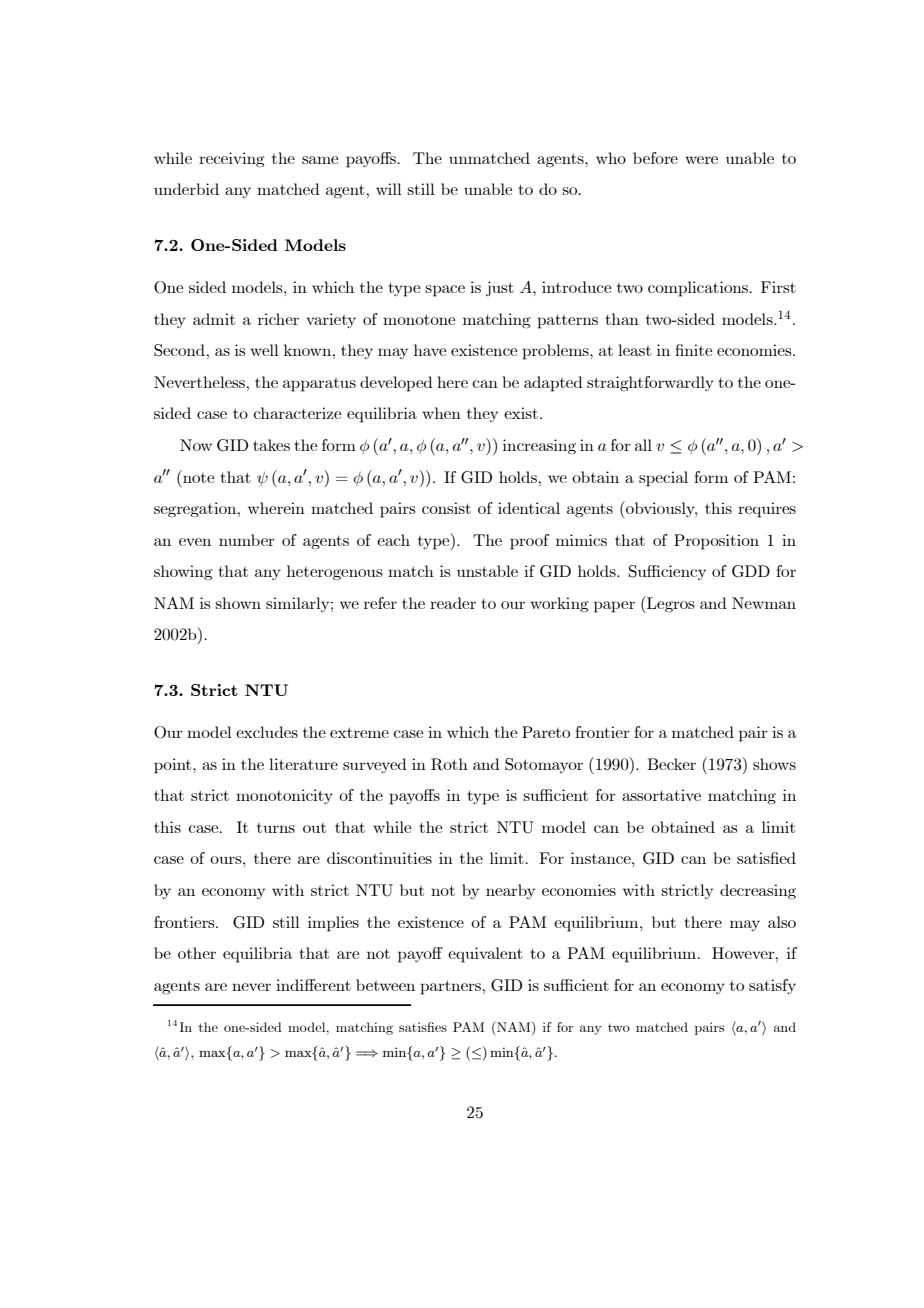 The width and height of the screenshot is (924, 1308). Describe the element at coordinates (693, 350) in the screenshot. I see `finite` at that location.
